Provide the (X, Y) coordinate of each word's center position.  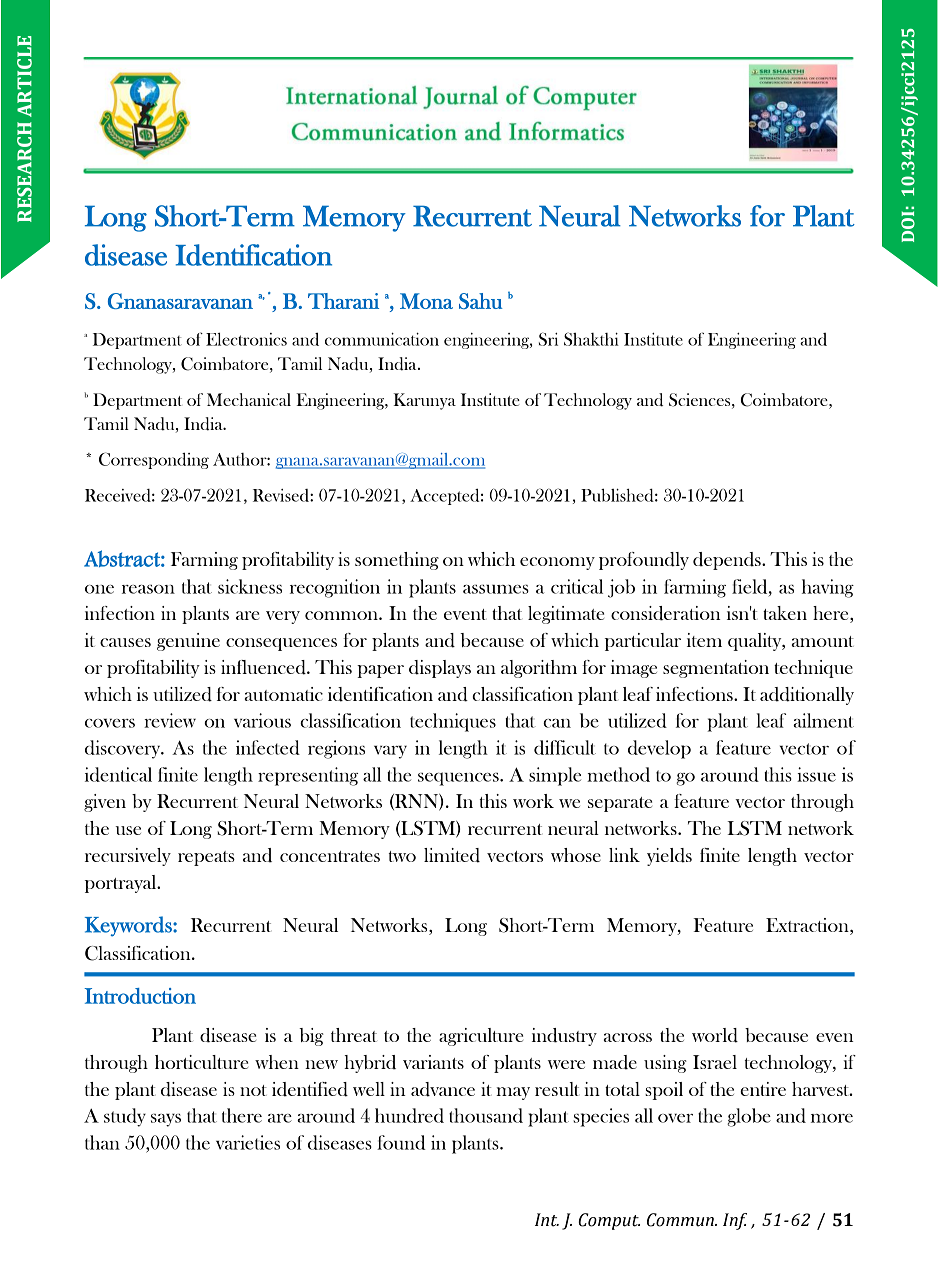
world (715, 1035)
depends (728, 561)
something (397, 561)
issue (816, 774)
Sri (548, 339)
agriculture (481, 1037)
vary (390, 752)
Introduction (140, 996)
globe (749, 1117)
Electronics (246, 339)
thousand (486, 1115)
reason (148, 589)
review (170, 720)
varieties (248, 1142)
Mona (426, 301)
